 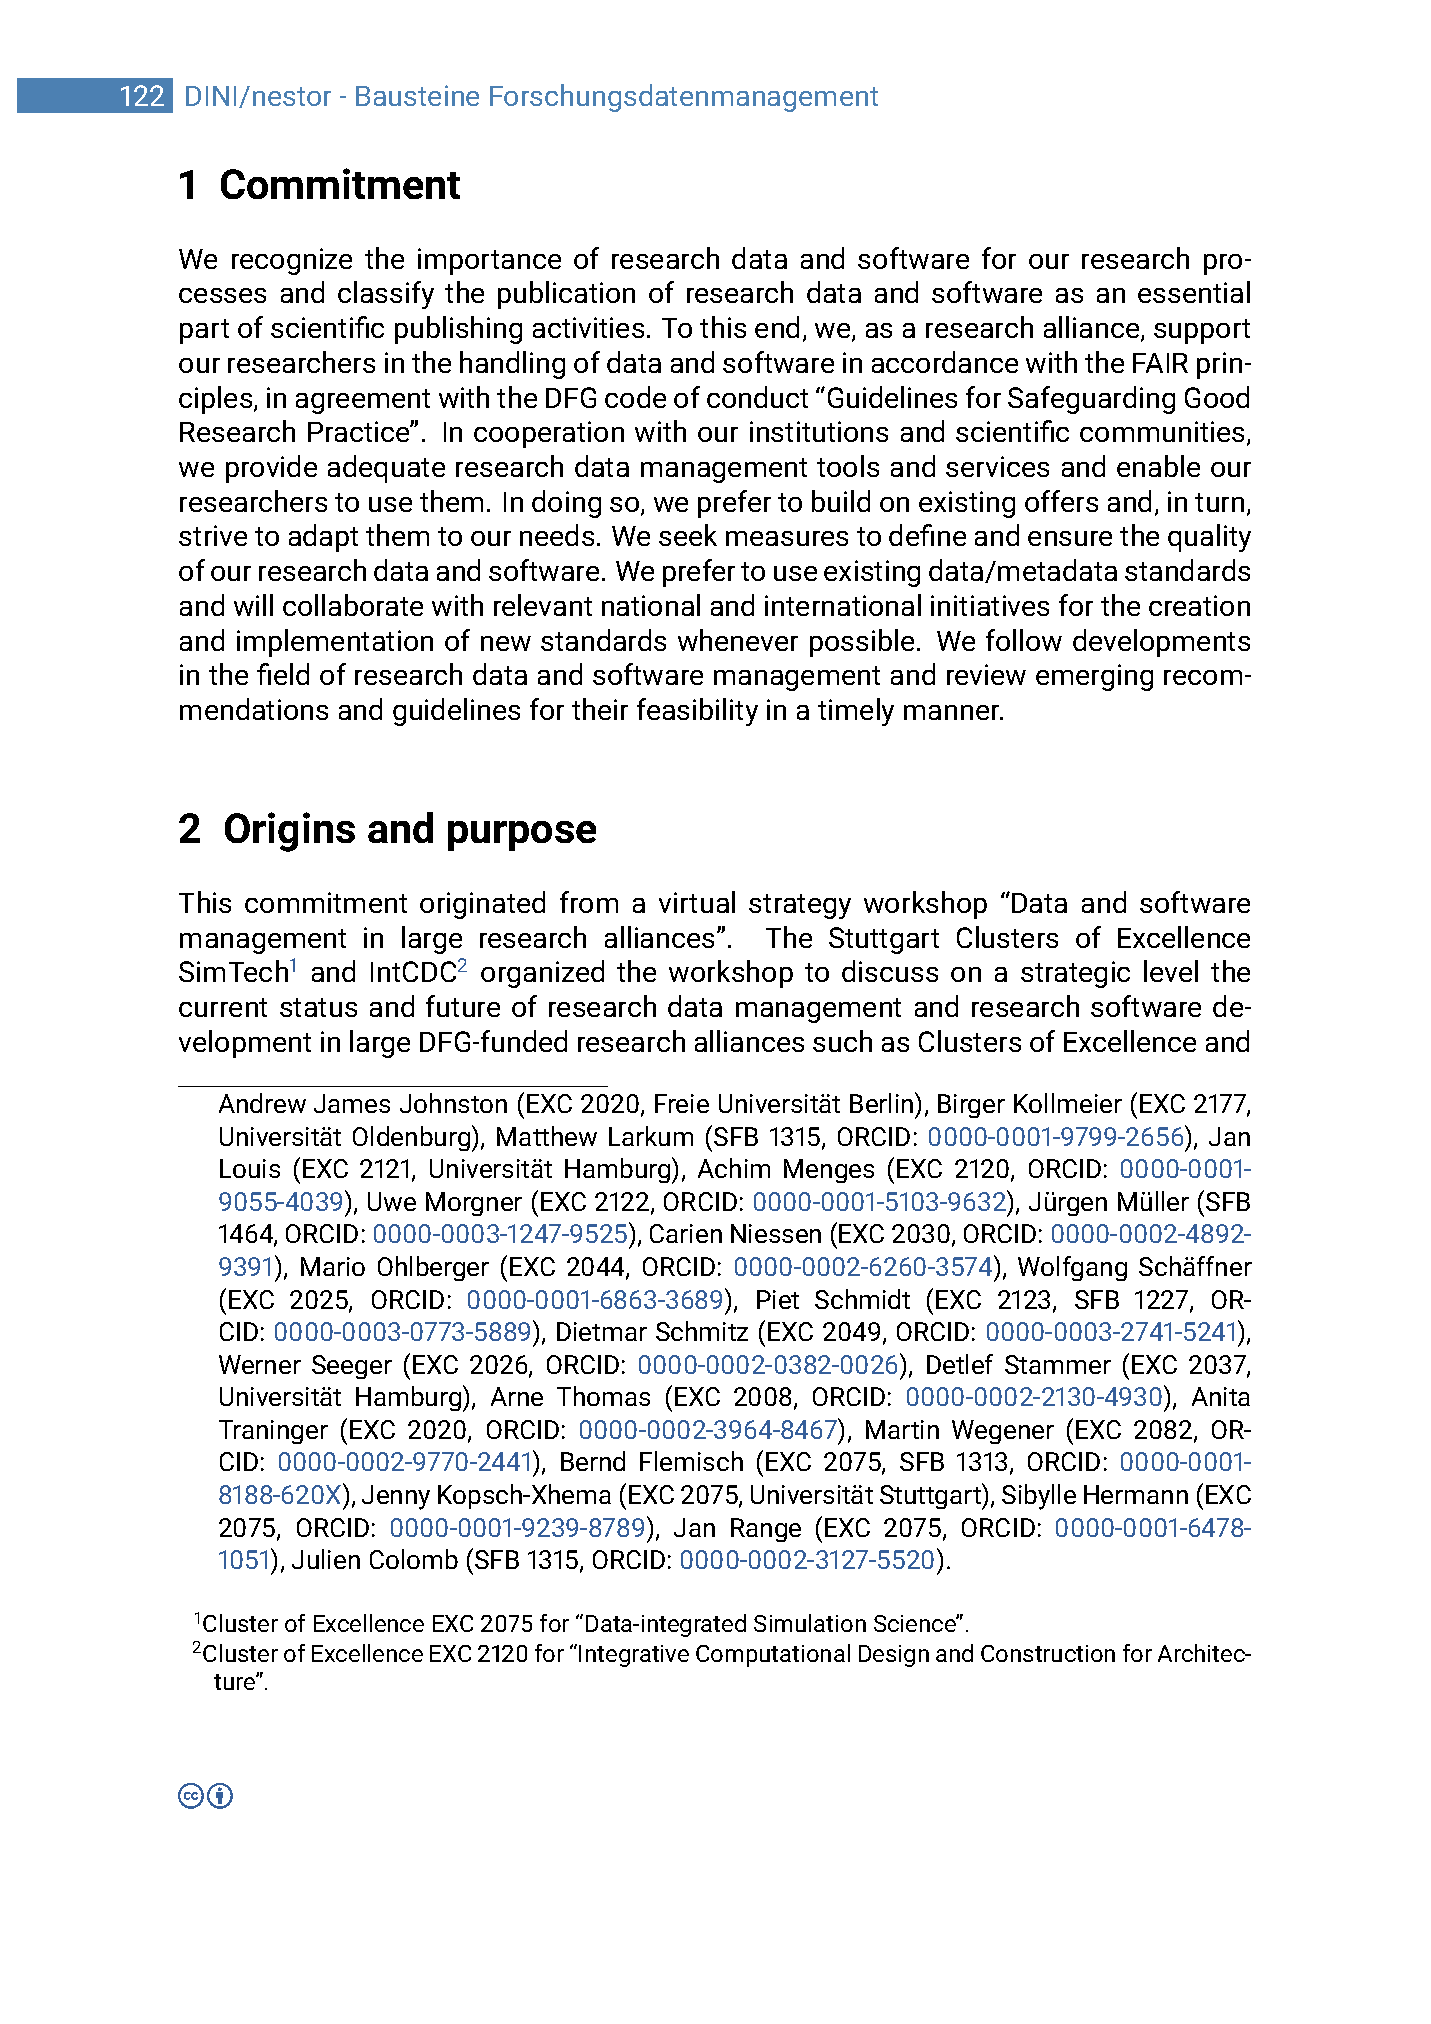 I want to click on activities, so click(x=588, y=327).
